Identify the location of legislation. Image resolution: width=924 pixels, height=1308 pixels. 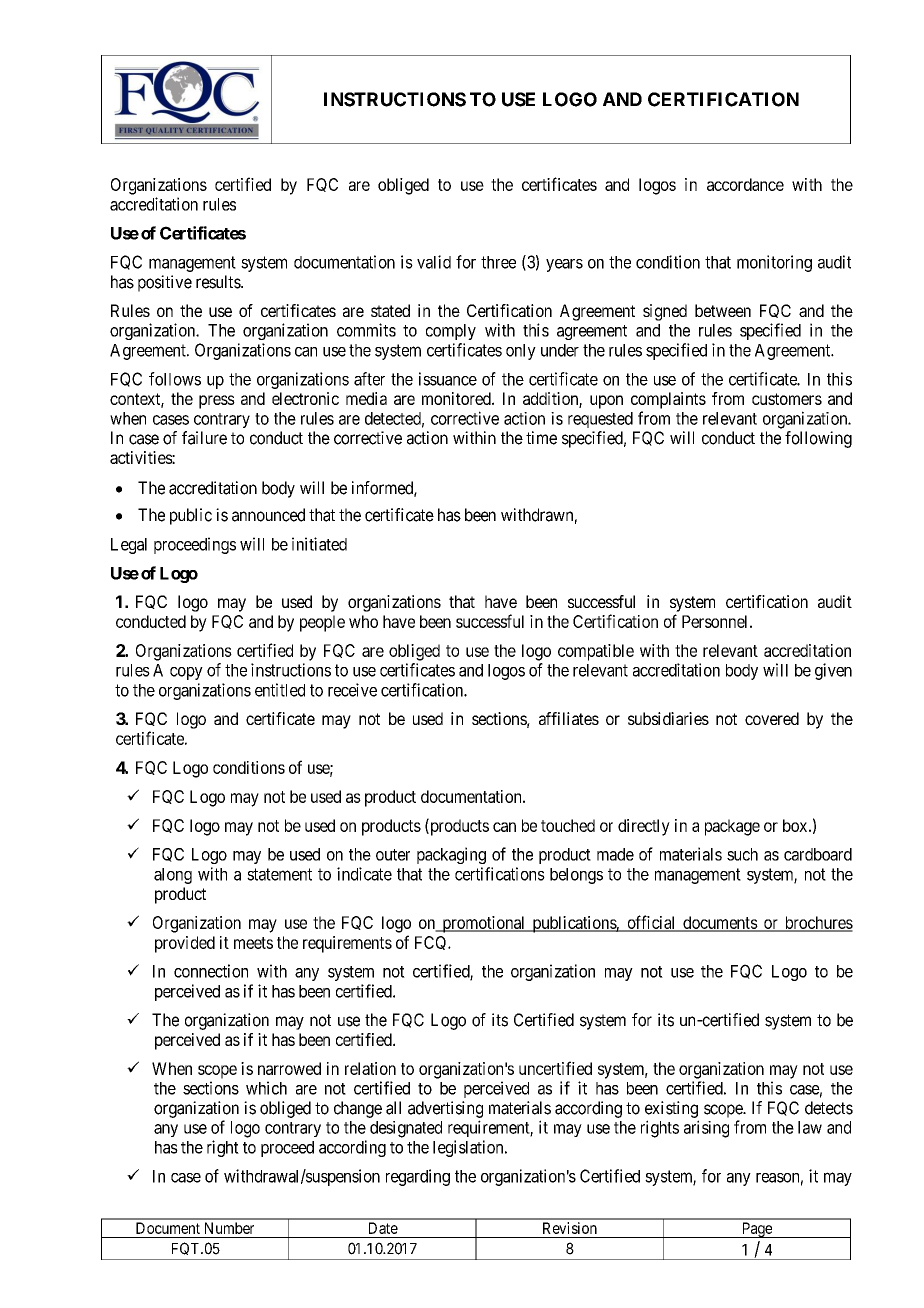
(469, 1148).
